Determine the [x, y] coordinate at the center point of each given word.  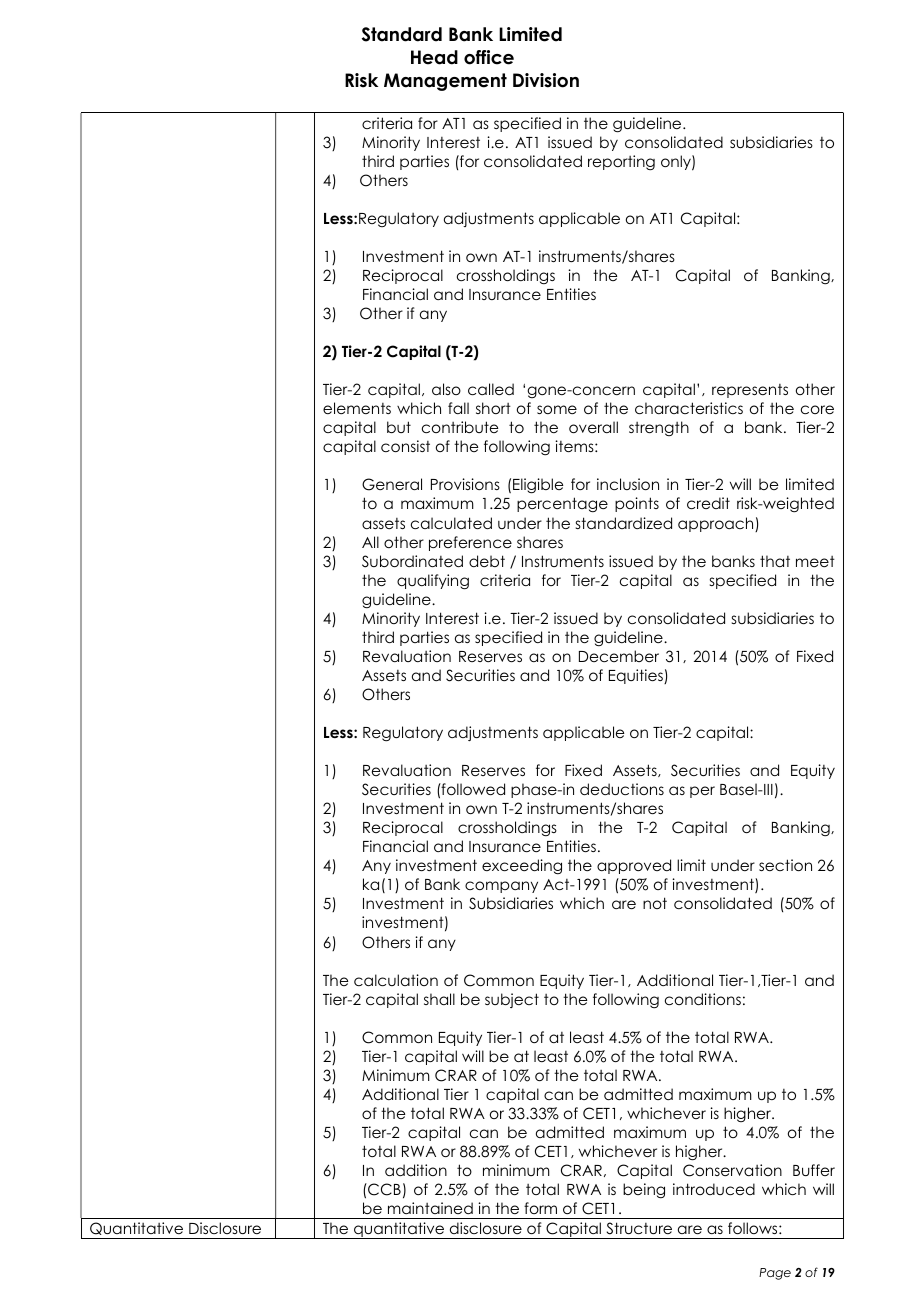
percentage [562, 504]
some [557, 409]
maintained [430, 1208]
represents [750, 391]
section [785, 865]
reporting [621, 163]
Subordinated [412, 561]
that [775, 561]
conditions [703, 999]
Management [445, 82]
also [446, 389]
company [501, 887]
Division [546, 80]
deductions [622, 789]
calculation [396, 980]
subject [512, 1000]
